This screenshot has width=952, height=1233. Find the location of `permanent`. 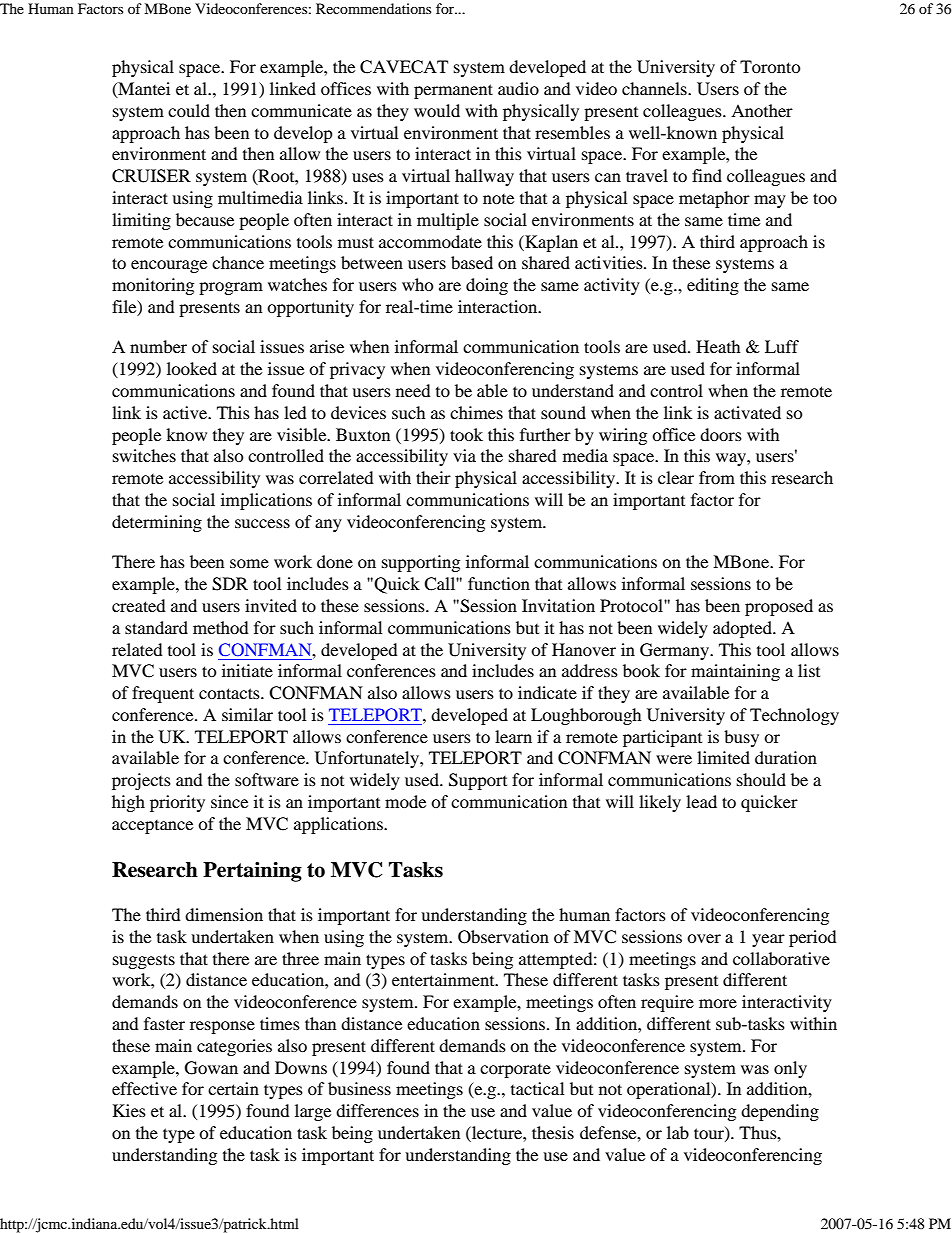

permanent is located at coordinates (453, 91).
